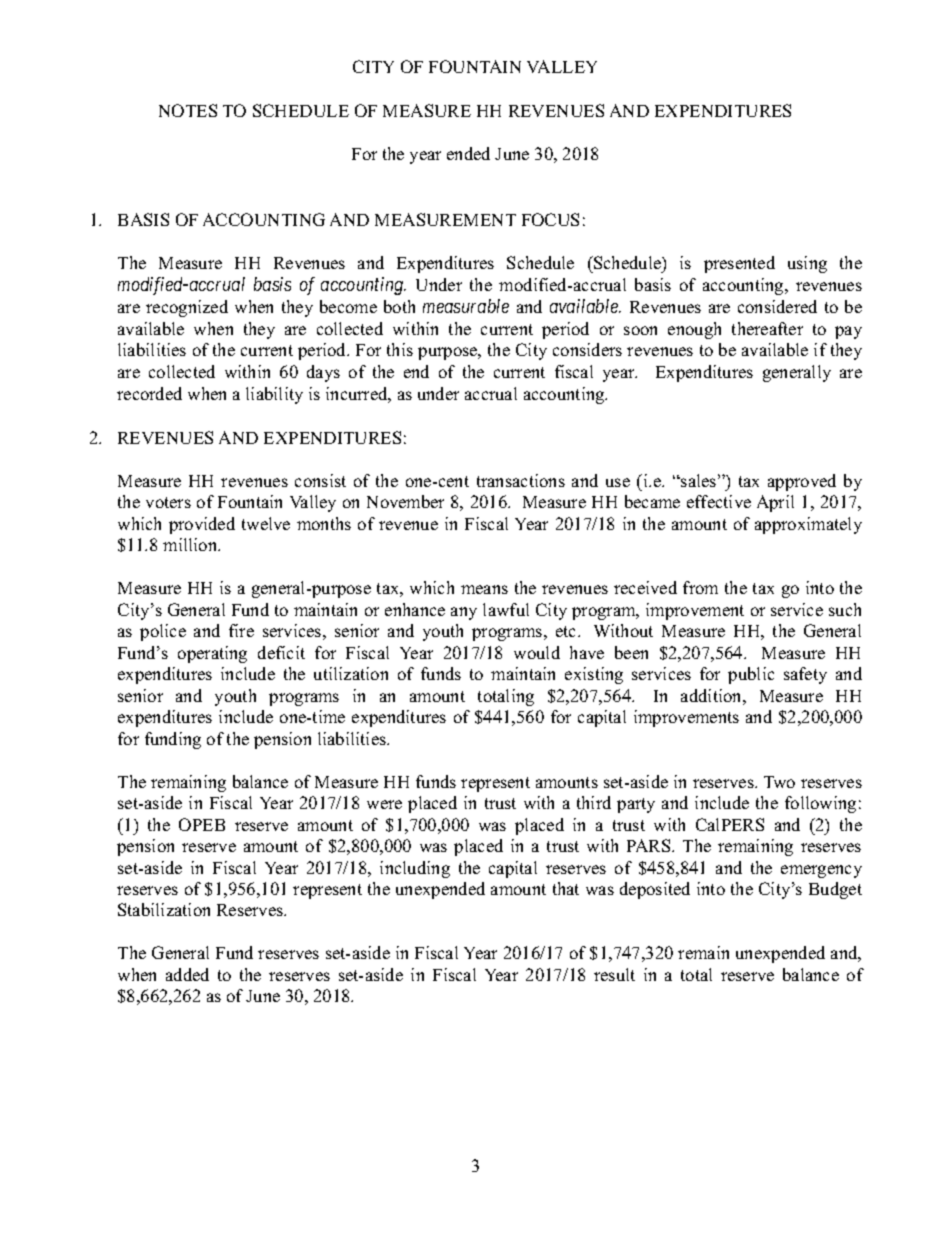 The height and width of the screenshot is (1233, 952). Describe the element at coordinates (187, 974) in the screenshot. I see `added` at that location.
